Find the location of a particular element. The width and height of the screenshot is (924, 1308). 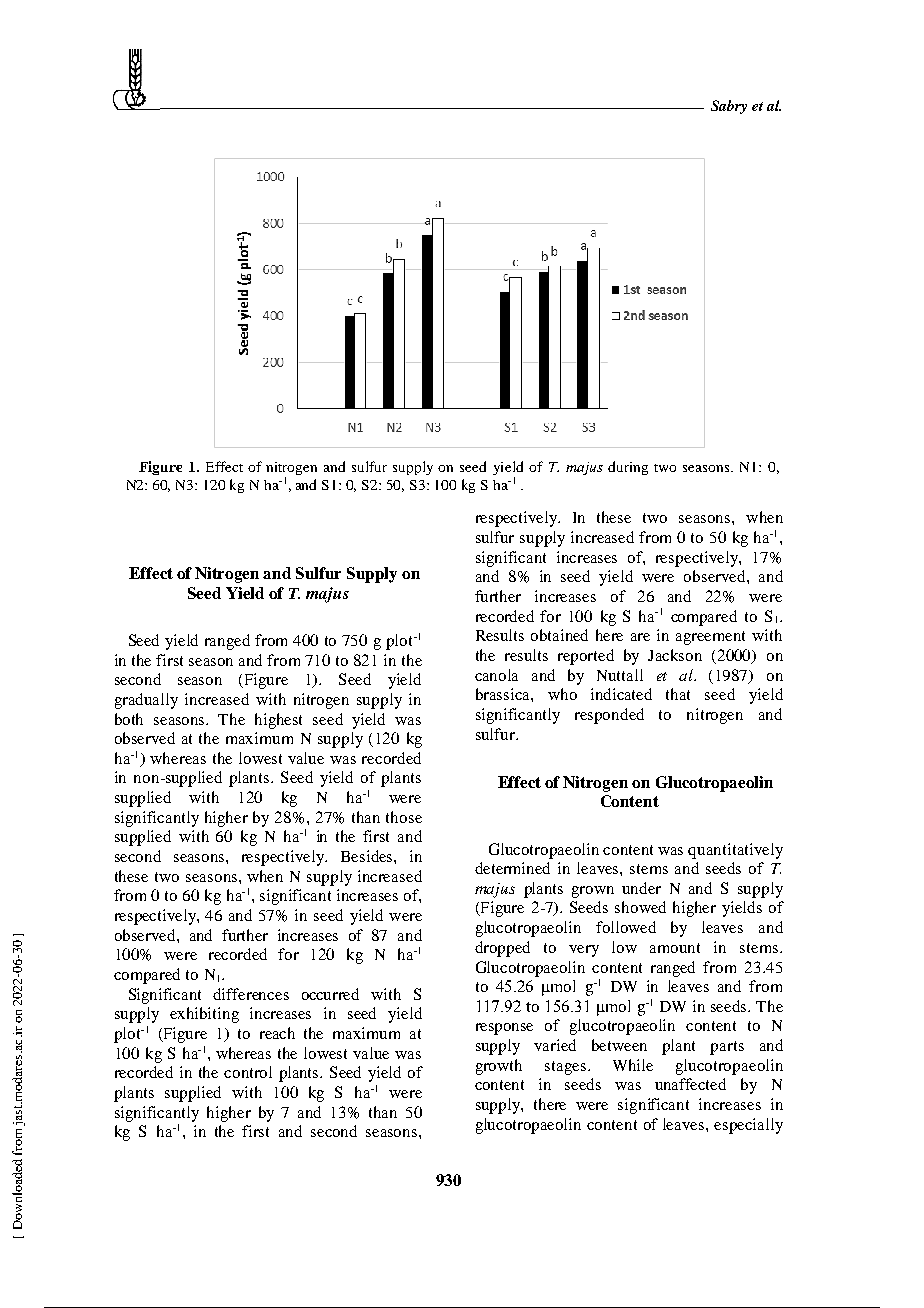

Jackson is located at coordinates (675, 655).
